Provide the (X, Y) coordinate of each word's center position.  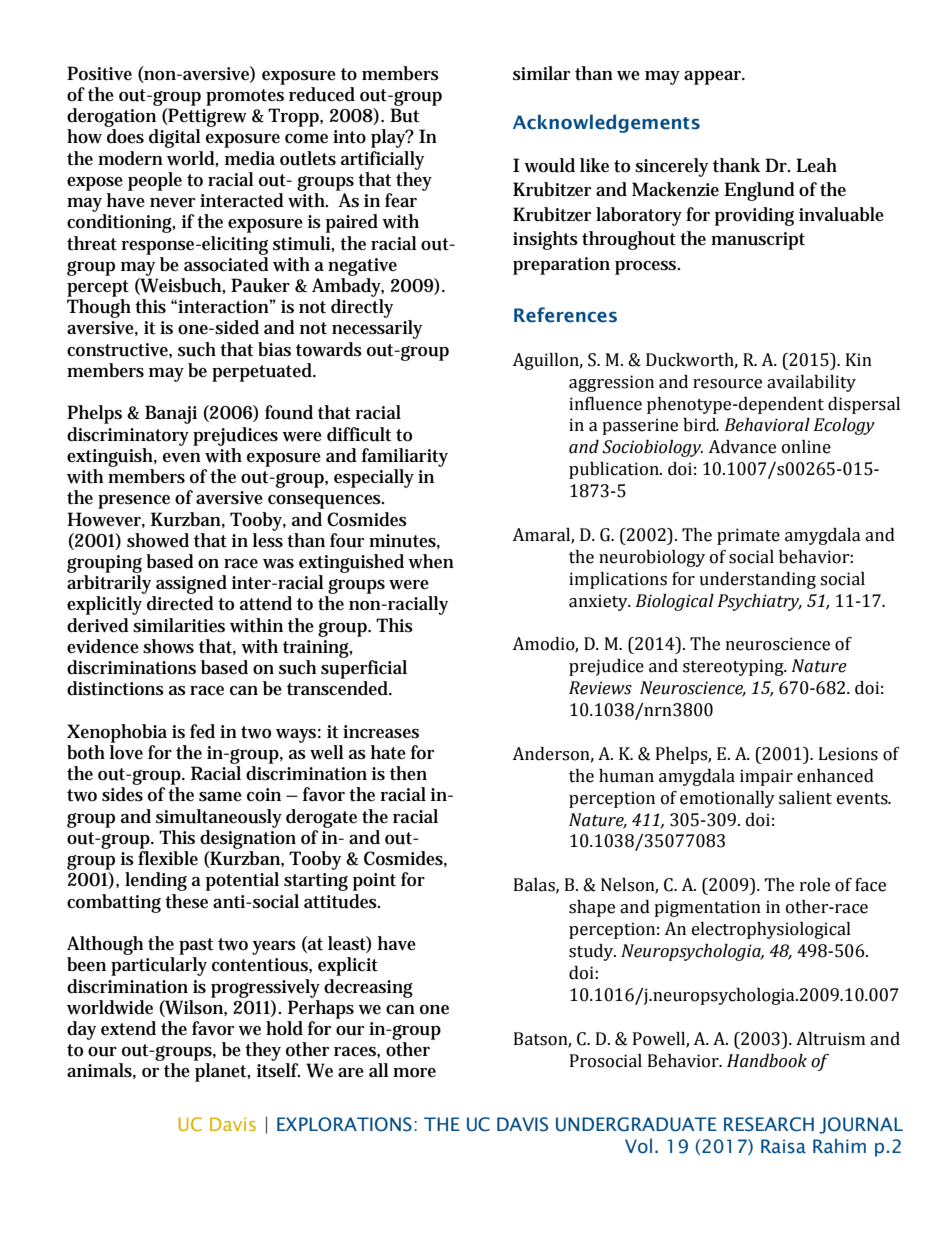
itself (278, 1070)
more (414, 1073)
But (404, 115)
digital (175, 138)
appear (714, 78)
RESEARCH (769, 1124)
